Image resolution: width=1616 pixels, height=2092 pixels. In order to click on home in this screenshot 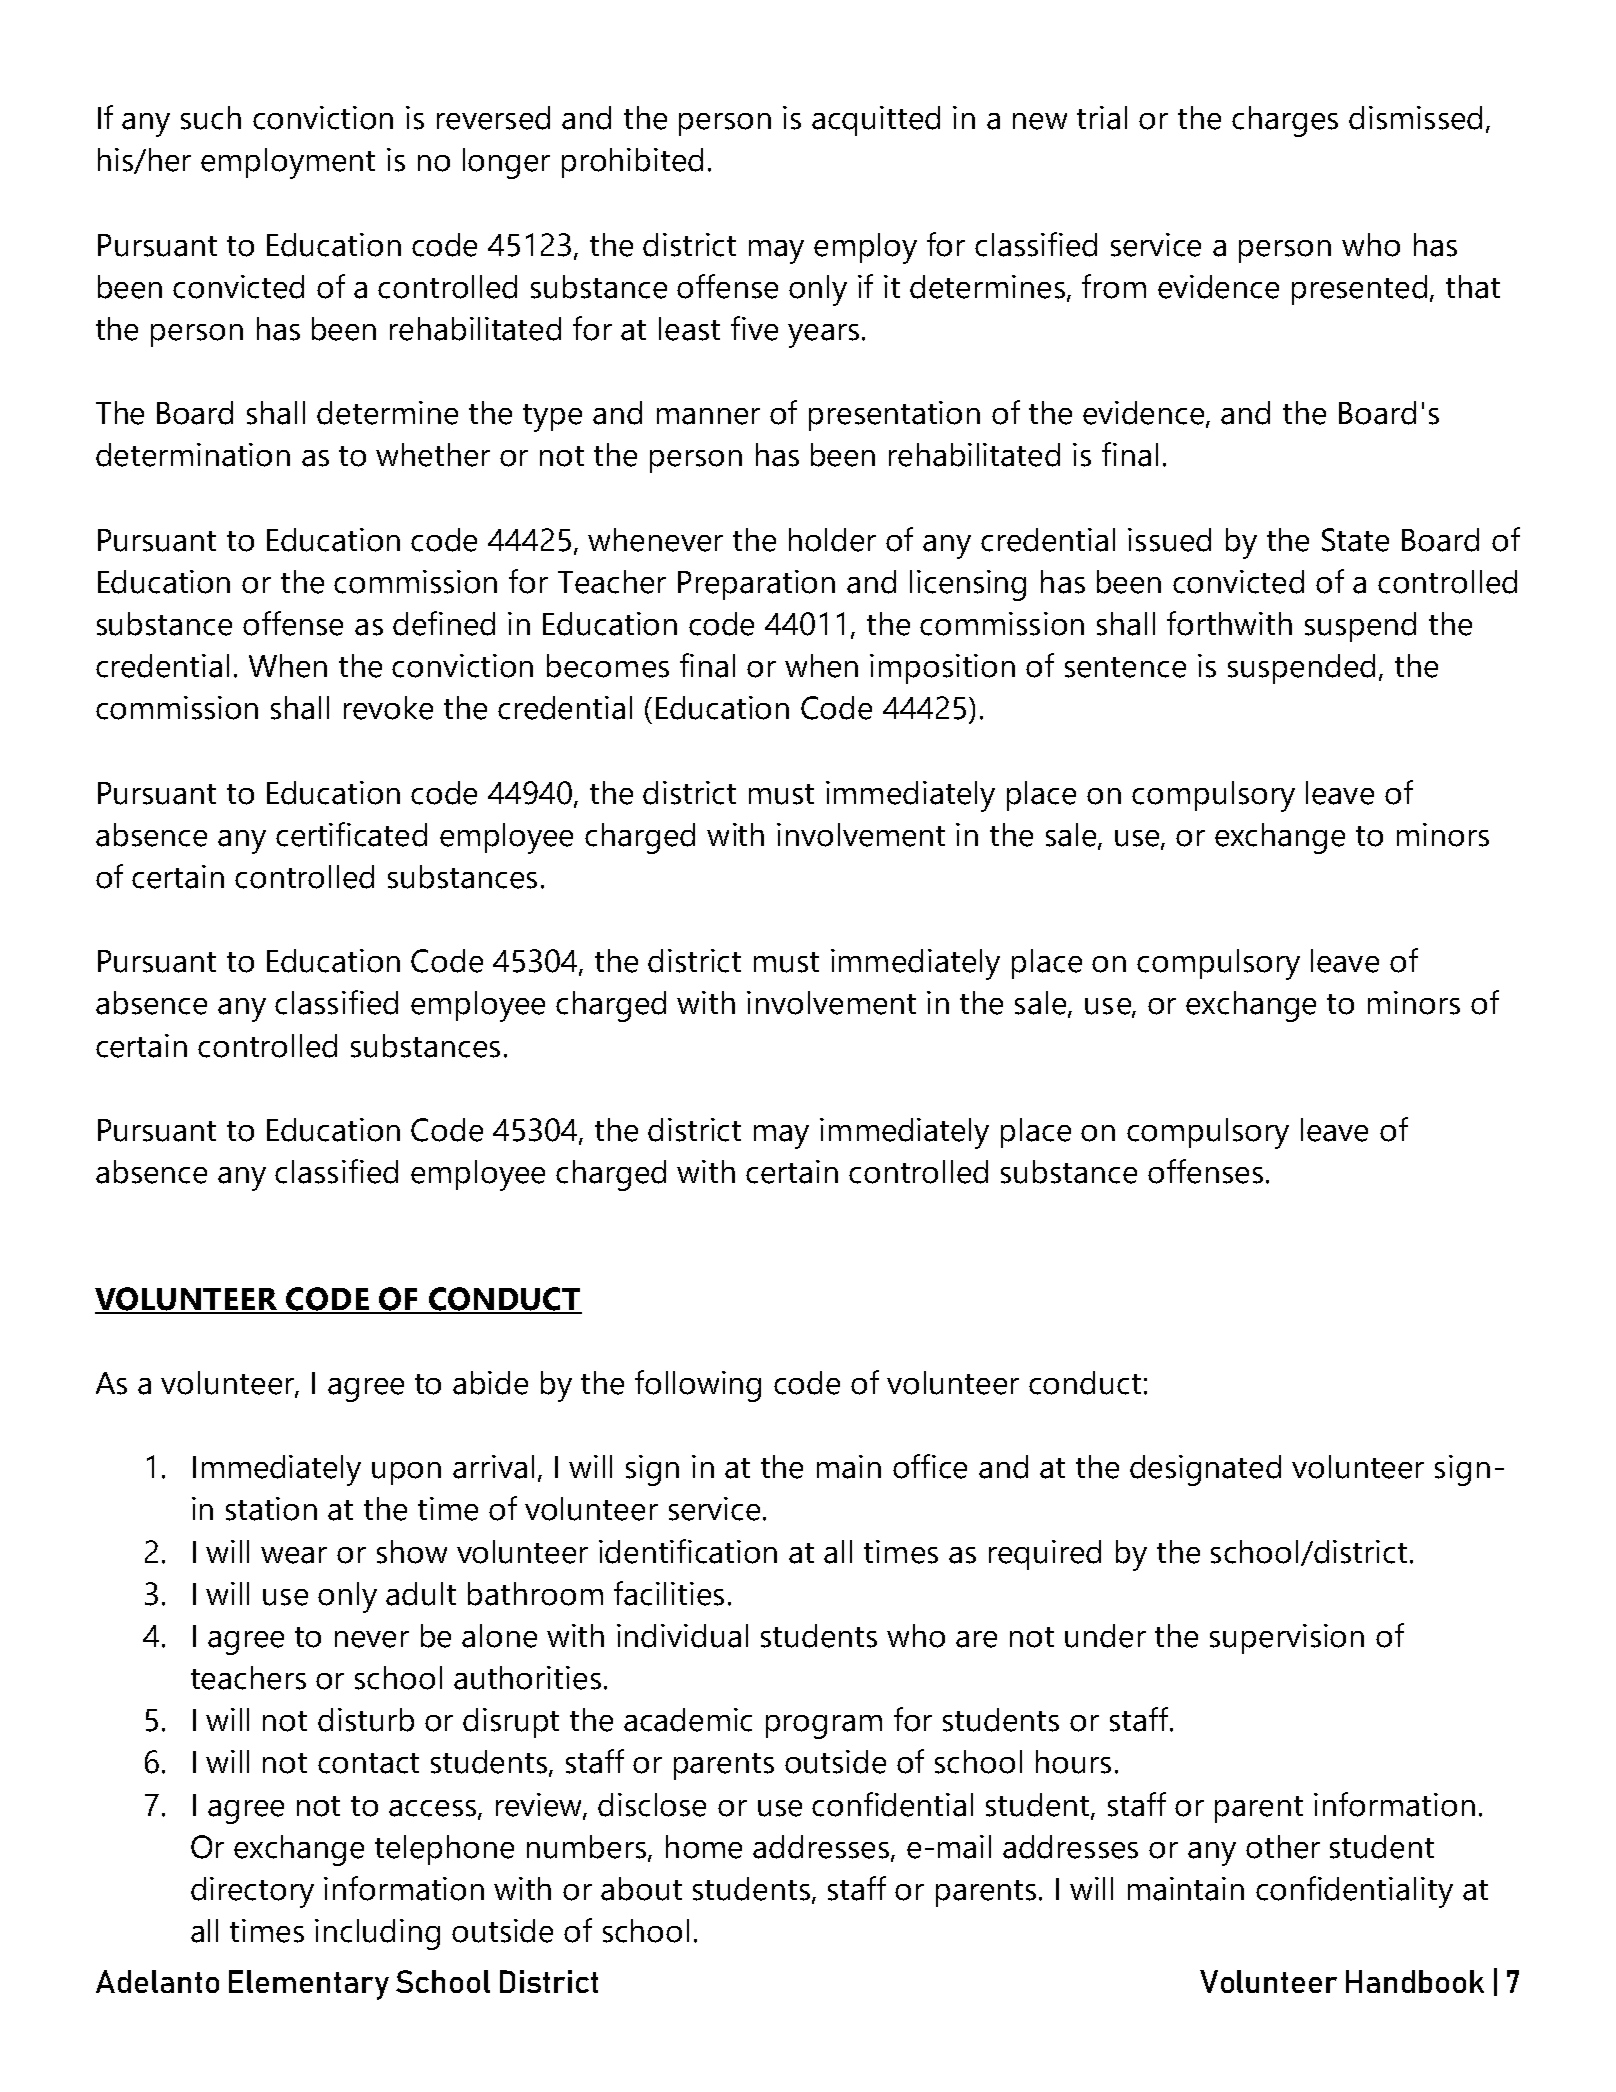, I will do `click(704, 1847)`.
